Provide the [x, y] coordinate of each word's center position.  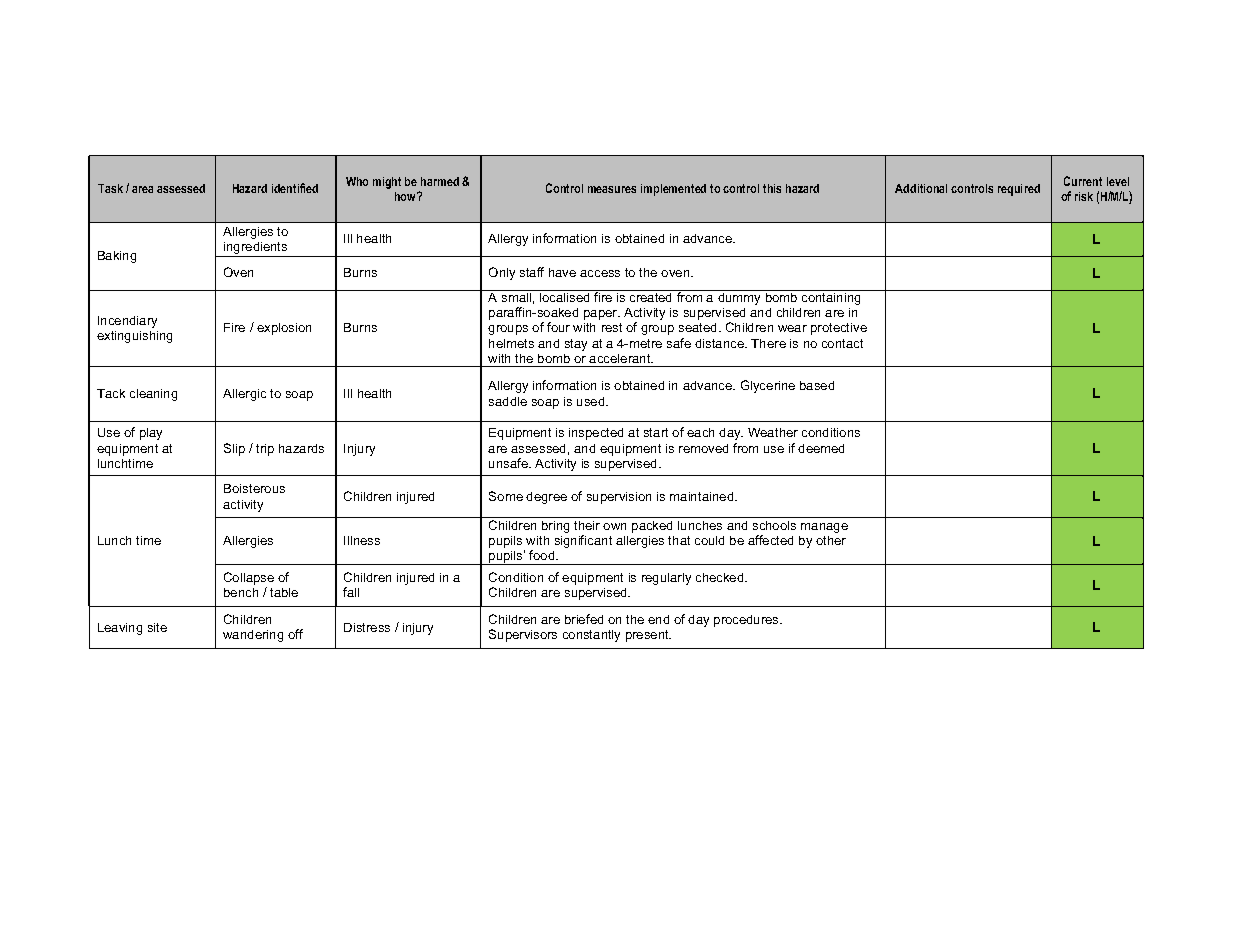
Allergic [244, 395]
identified [295, 188]
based [817, 385]
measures [612, 189]
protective [839, 329]
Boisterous [254, 488]
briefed [584, 619]
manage [824, 528]
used [592, 401]
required [1019, 190]
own [614, 526]
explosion [284, 329]
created [650, 297]
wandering [253, 636]
